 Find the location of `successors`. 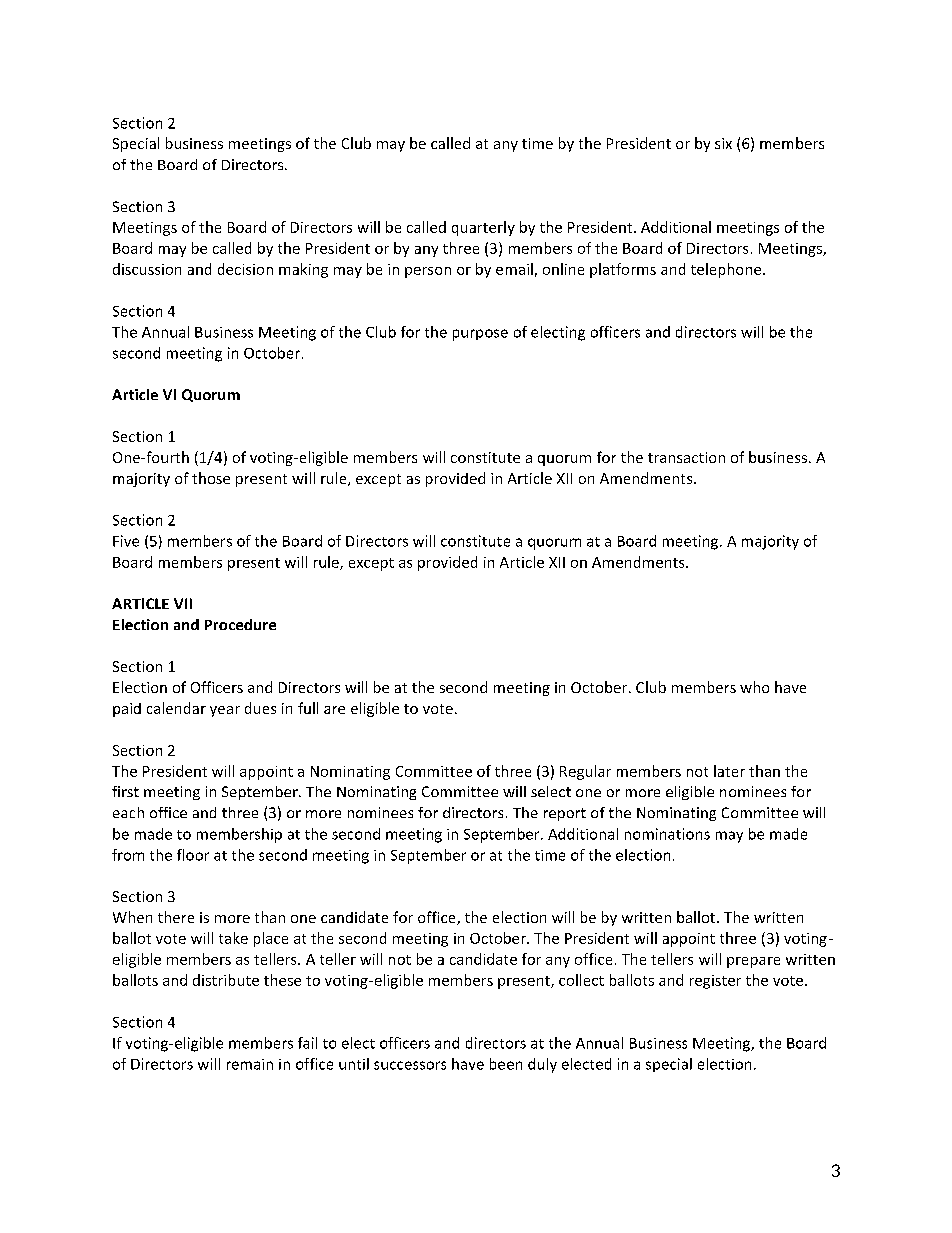

successors is located at coordinates (410, 1065).
